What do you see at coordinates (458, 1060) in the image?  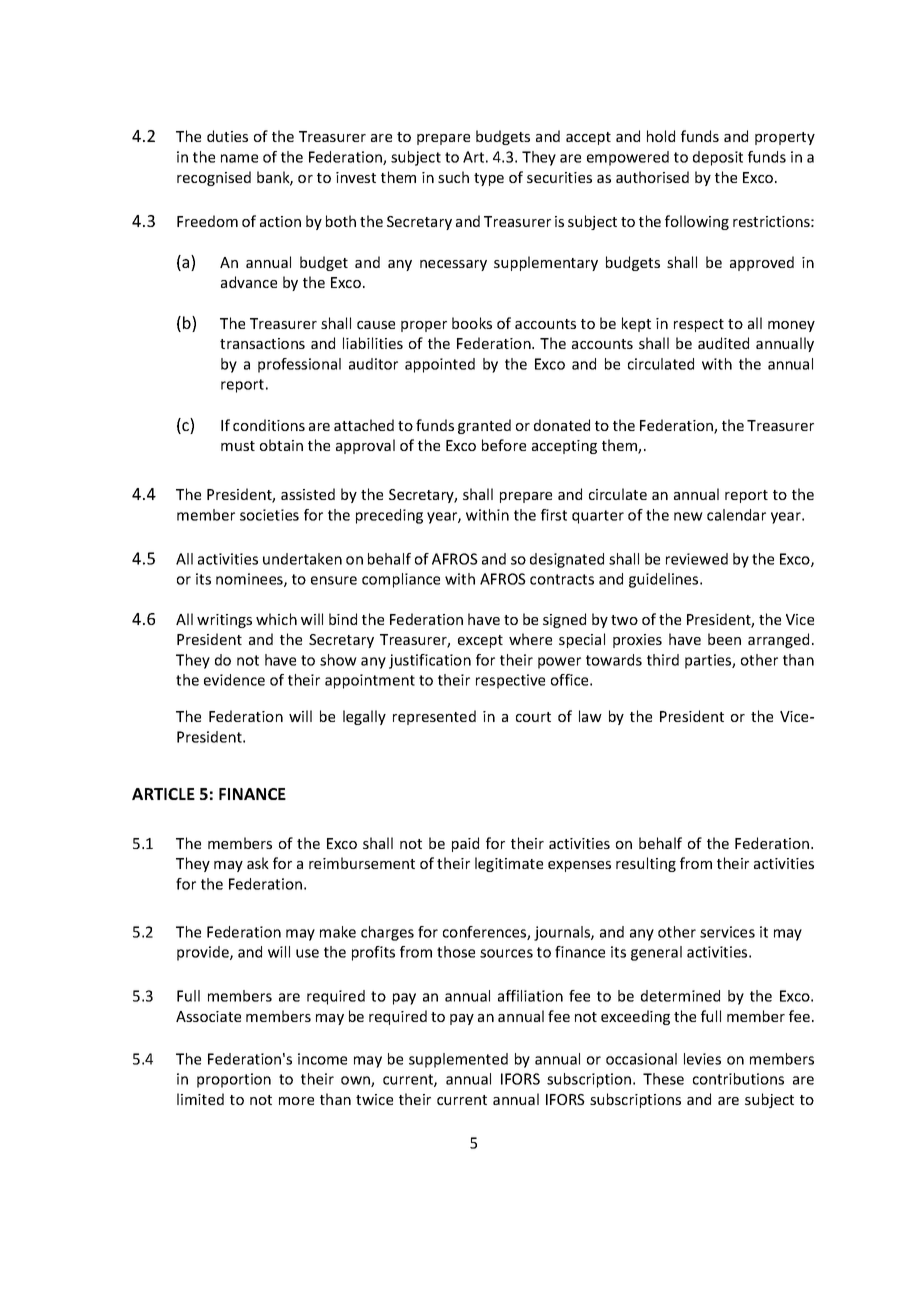 I see `supplemented` at bounding box center [458, 1060].
